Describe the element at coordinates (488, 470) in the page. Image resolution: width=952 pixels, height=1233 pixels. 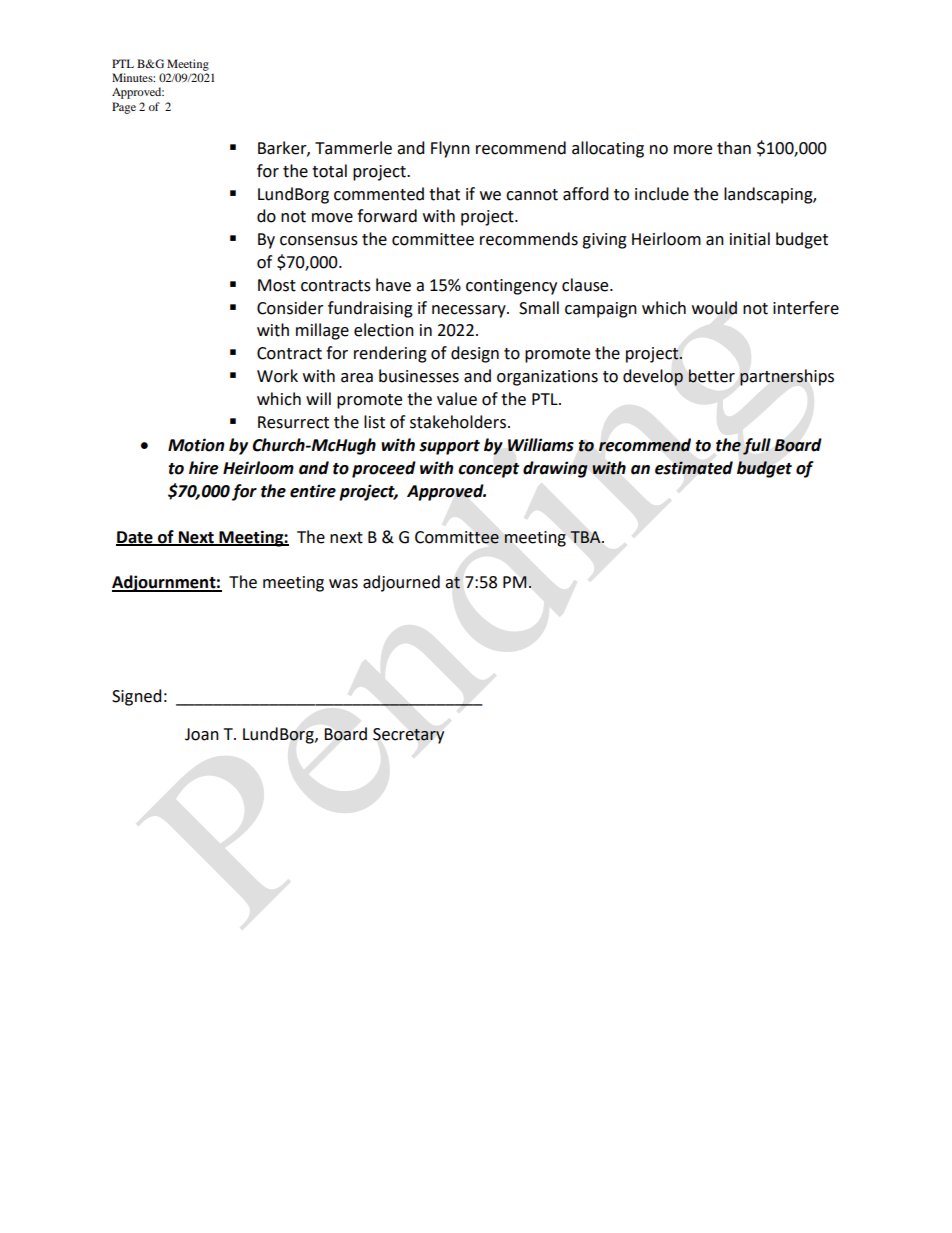
I see `concept` at that location.
